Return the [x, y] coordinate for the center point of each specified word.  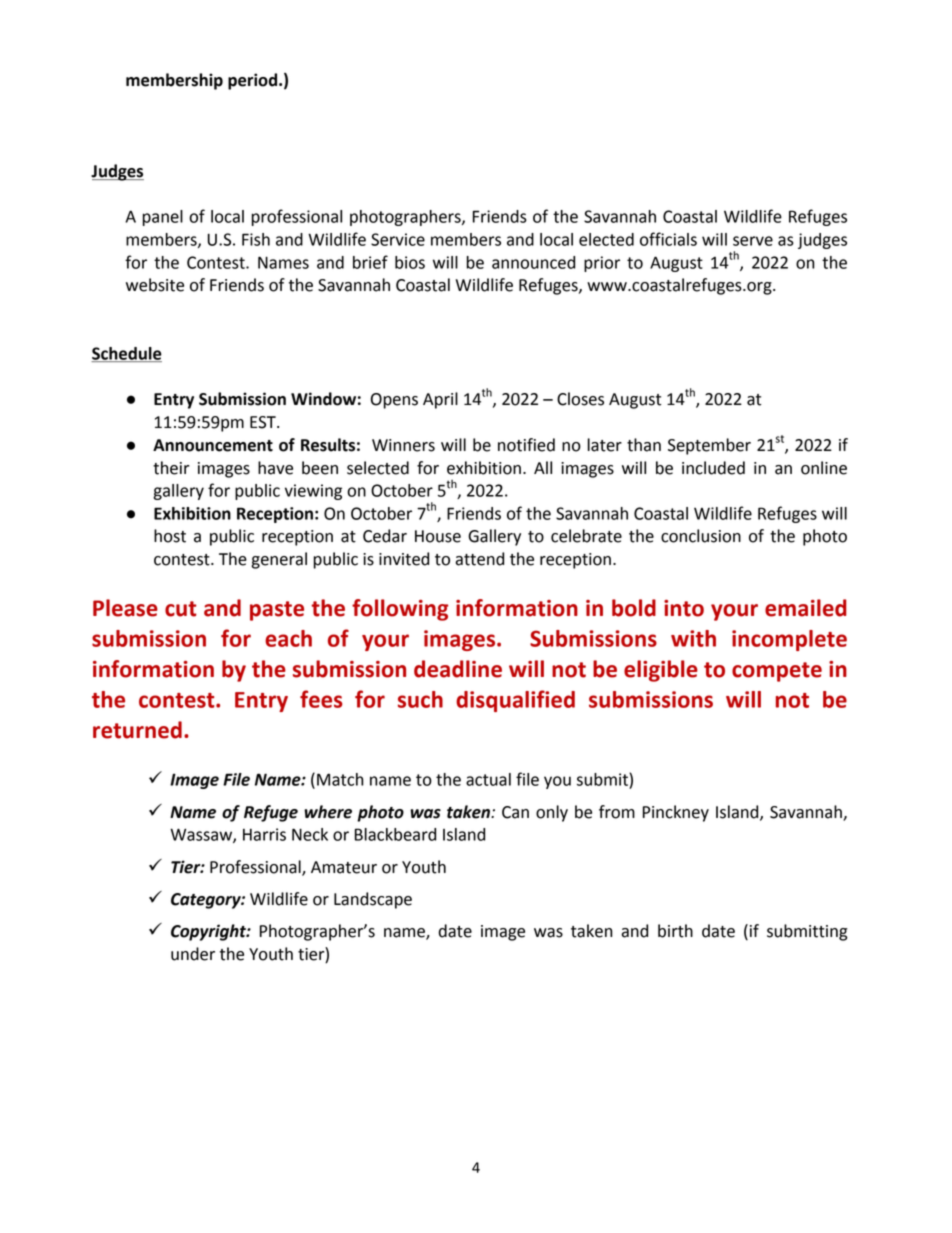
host [170, 536]
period [254, 81]
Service [398, 239]
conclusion [701, 536]
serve [753, 241]
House [438, 536]
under [193, 954]
